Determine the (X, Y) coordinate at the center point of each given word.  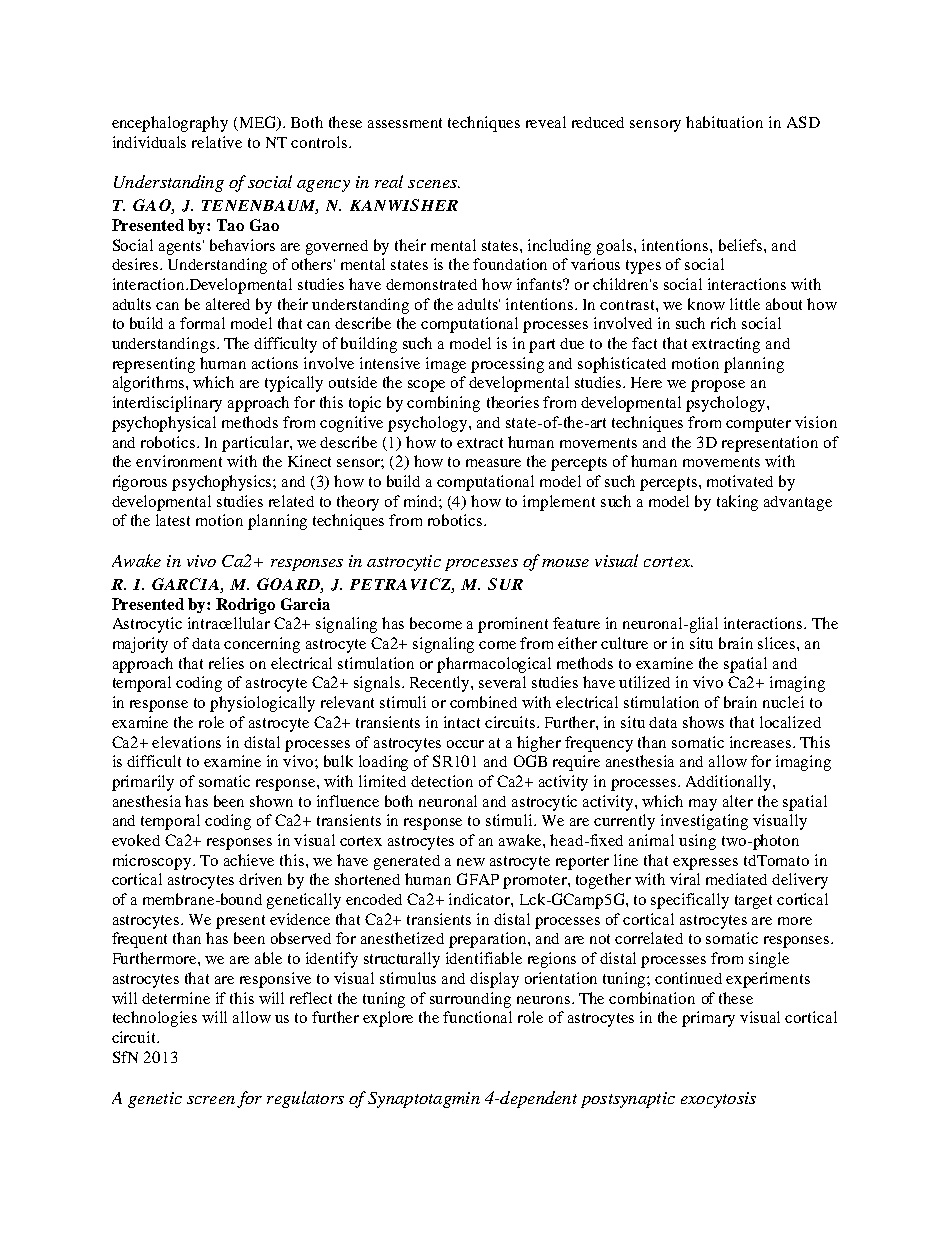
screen (211, 1100)
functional (477, 1017)
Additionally (730, 783)
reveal (546, 122)
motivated (740, 481)
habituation (724, 122)
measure (493, 463)
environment (179, 461)
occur (465, 744)
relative (217, 142)
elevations (186, 742)
